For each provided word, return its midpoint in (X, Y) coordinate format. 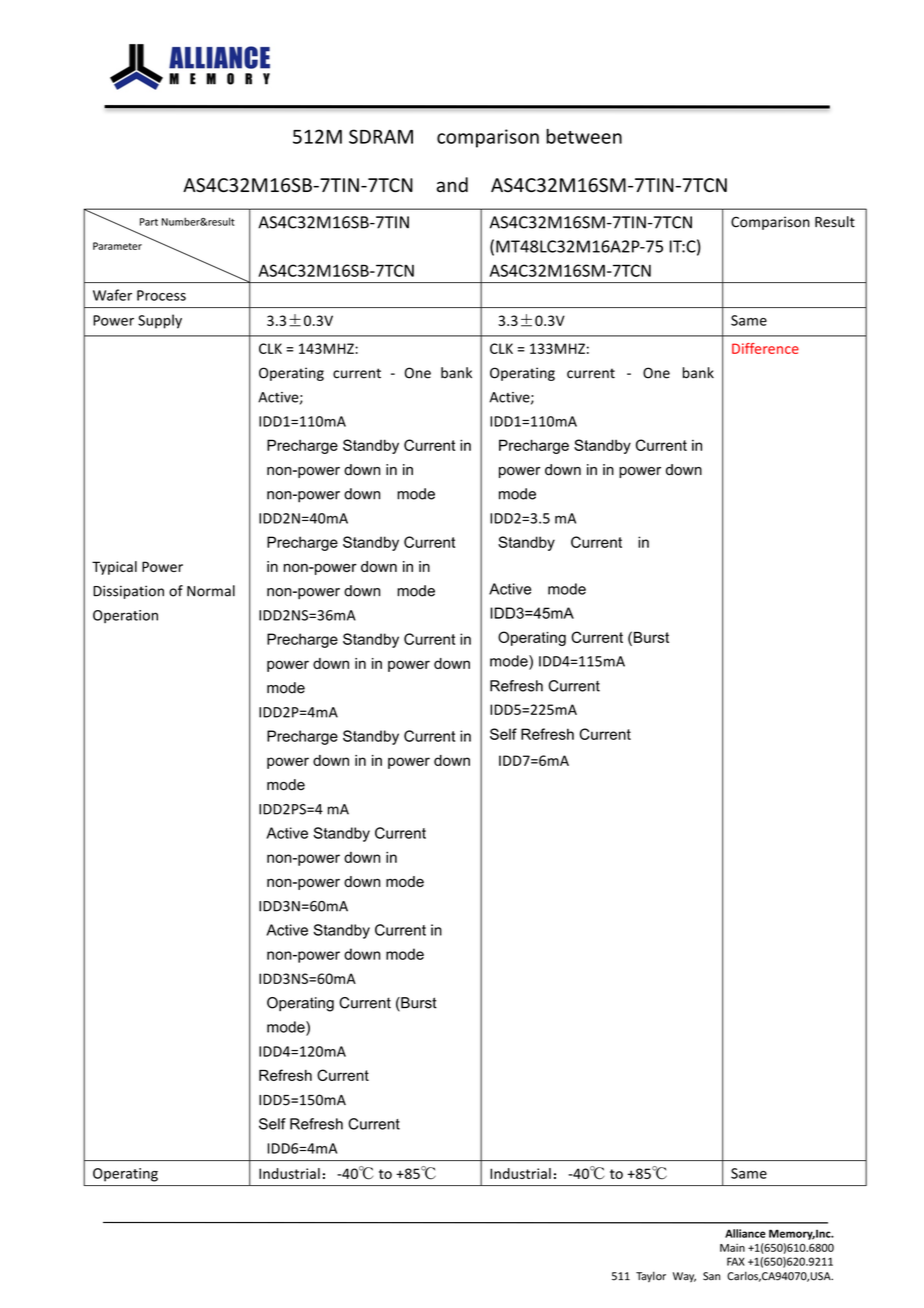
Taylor (651, 1277)
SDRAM (381, 136)
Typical (114, 568)
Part (149, 222)
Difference (765, 348)
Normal (211, 591)
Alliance (745, 1233)
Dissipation (128, 592)
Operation (125, 616)
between (584, 136)
